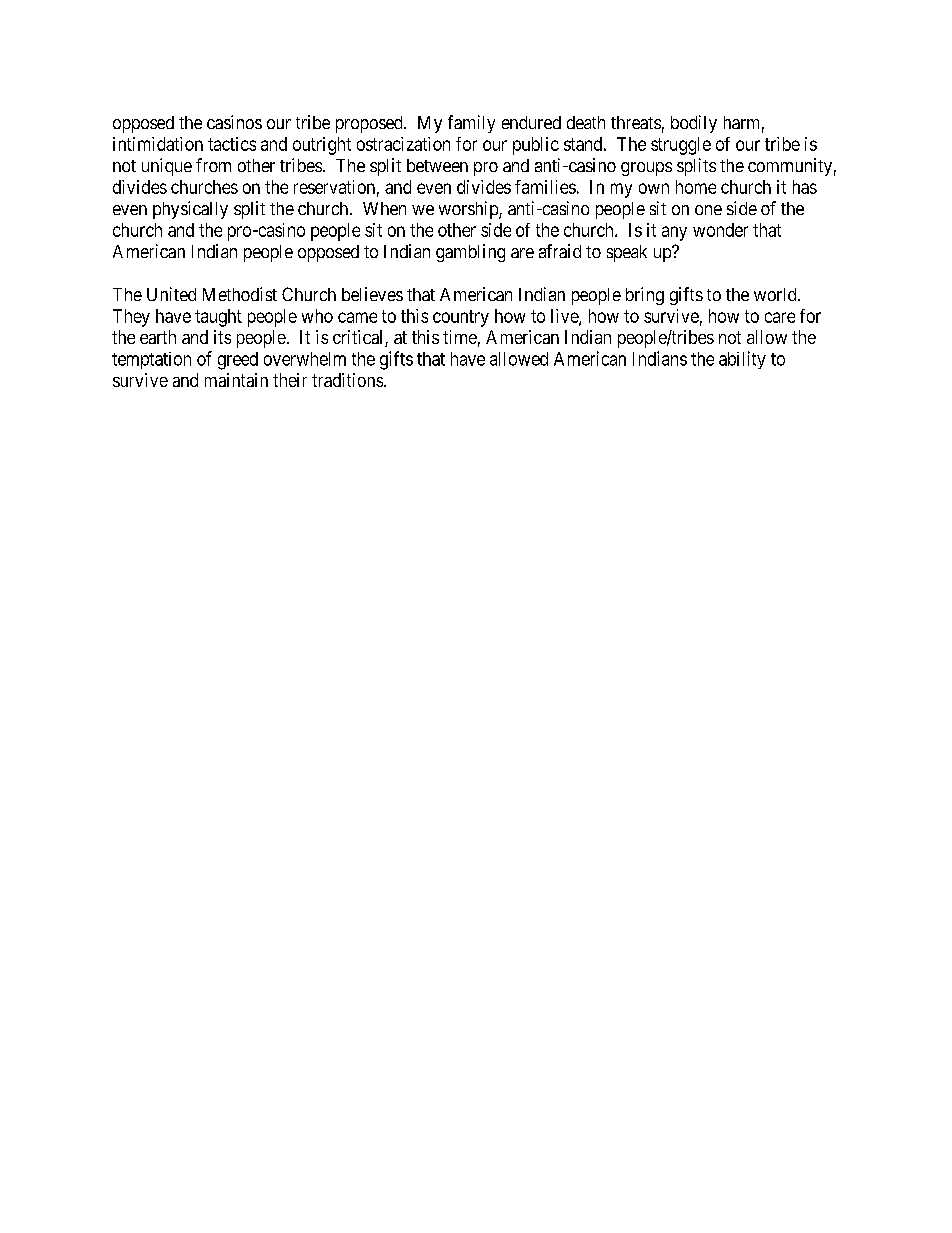  I want to click on family, so click(471, 124).
